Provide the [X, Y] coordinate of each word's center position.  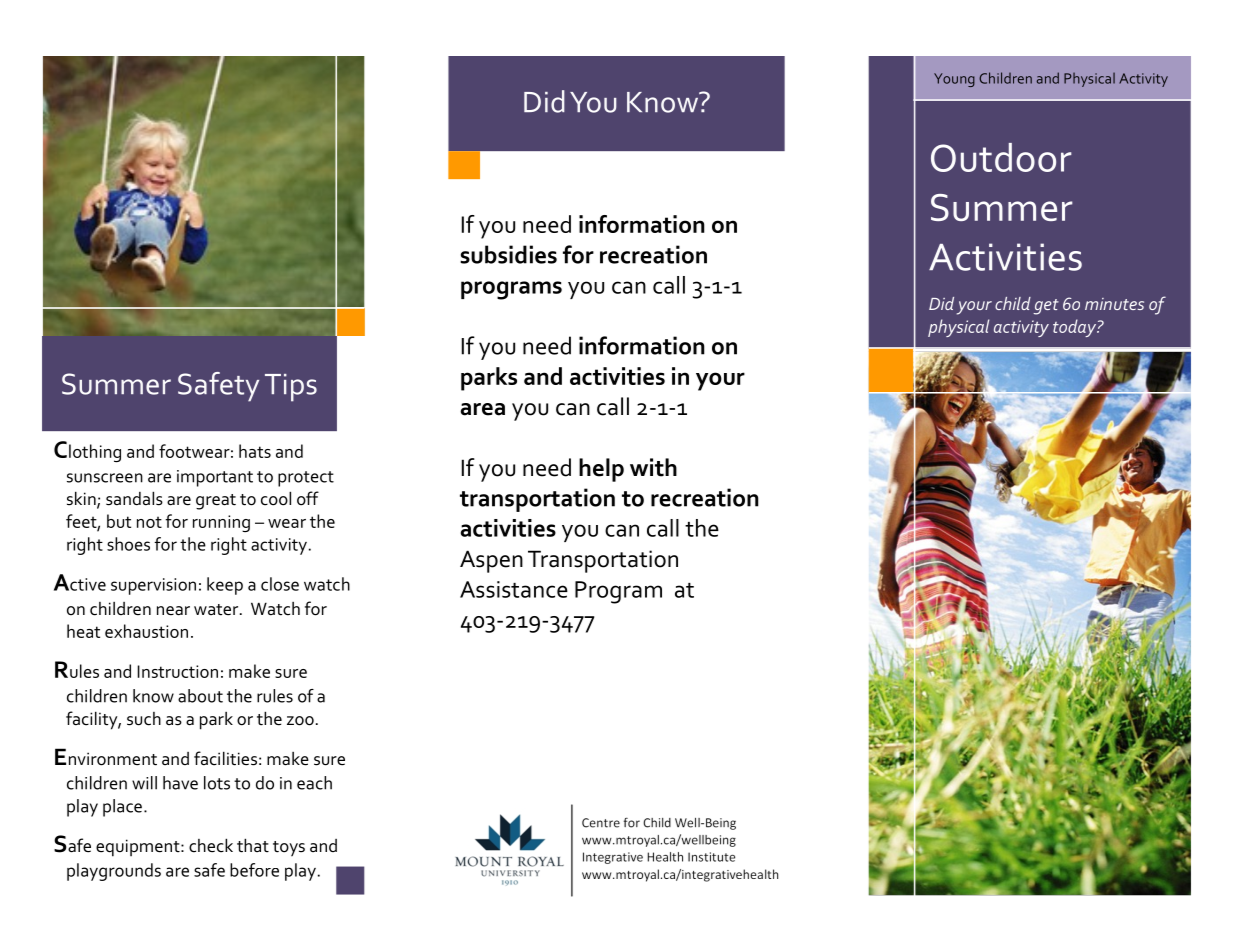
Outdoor [1001, 157]
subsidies [508, 254]
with [653, 467]
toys [289, 849]
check [211, 845]
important [215, 478]
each [314, 783]
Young [954, 80]
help [601, 470]
